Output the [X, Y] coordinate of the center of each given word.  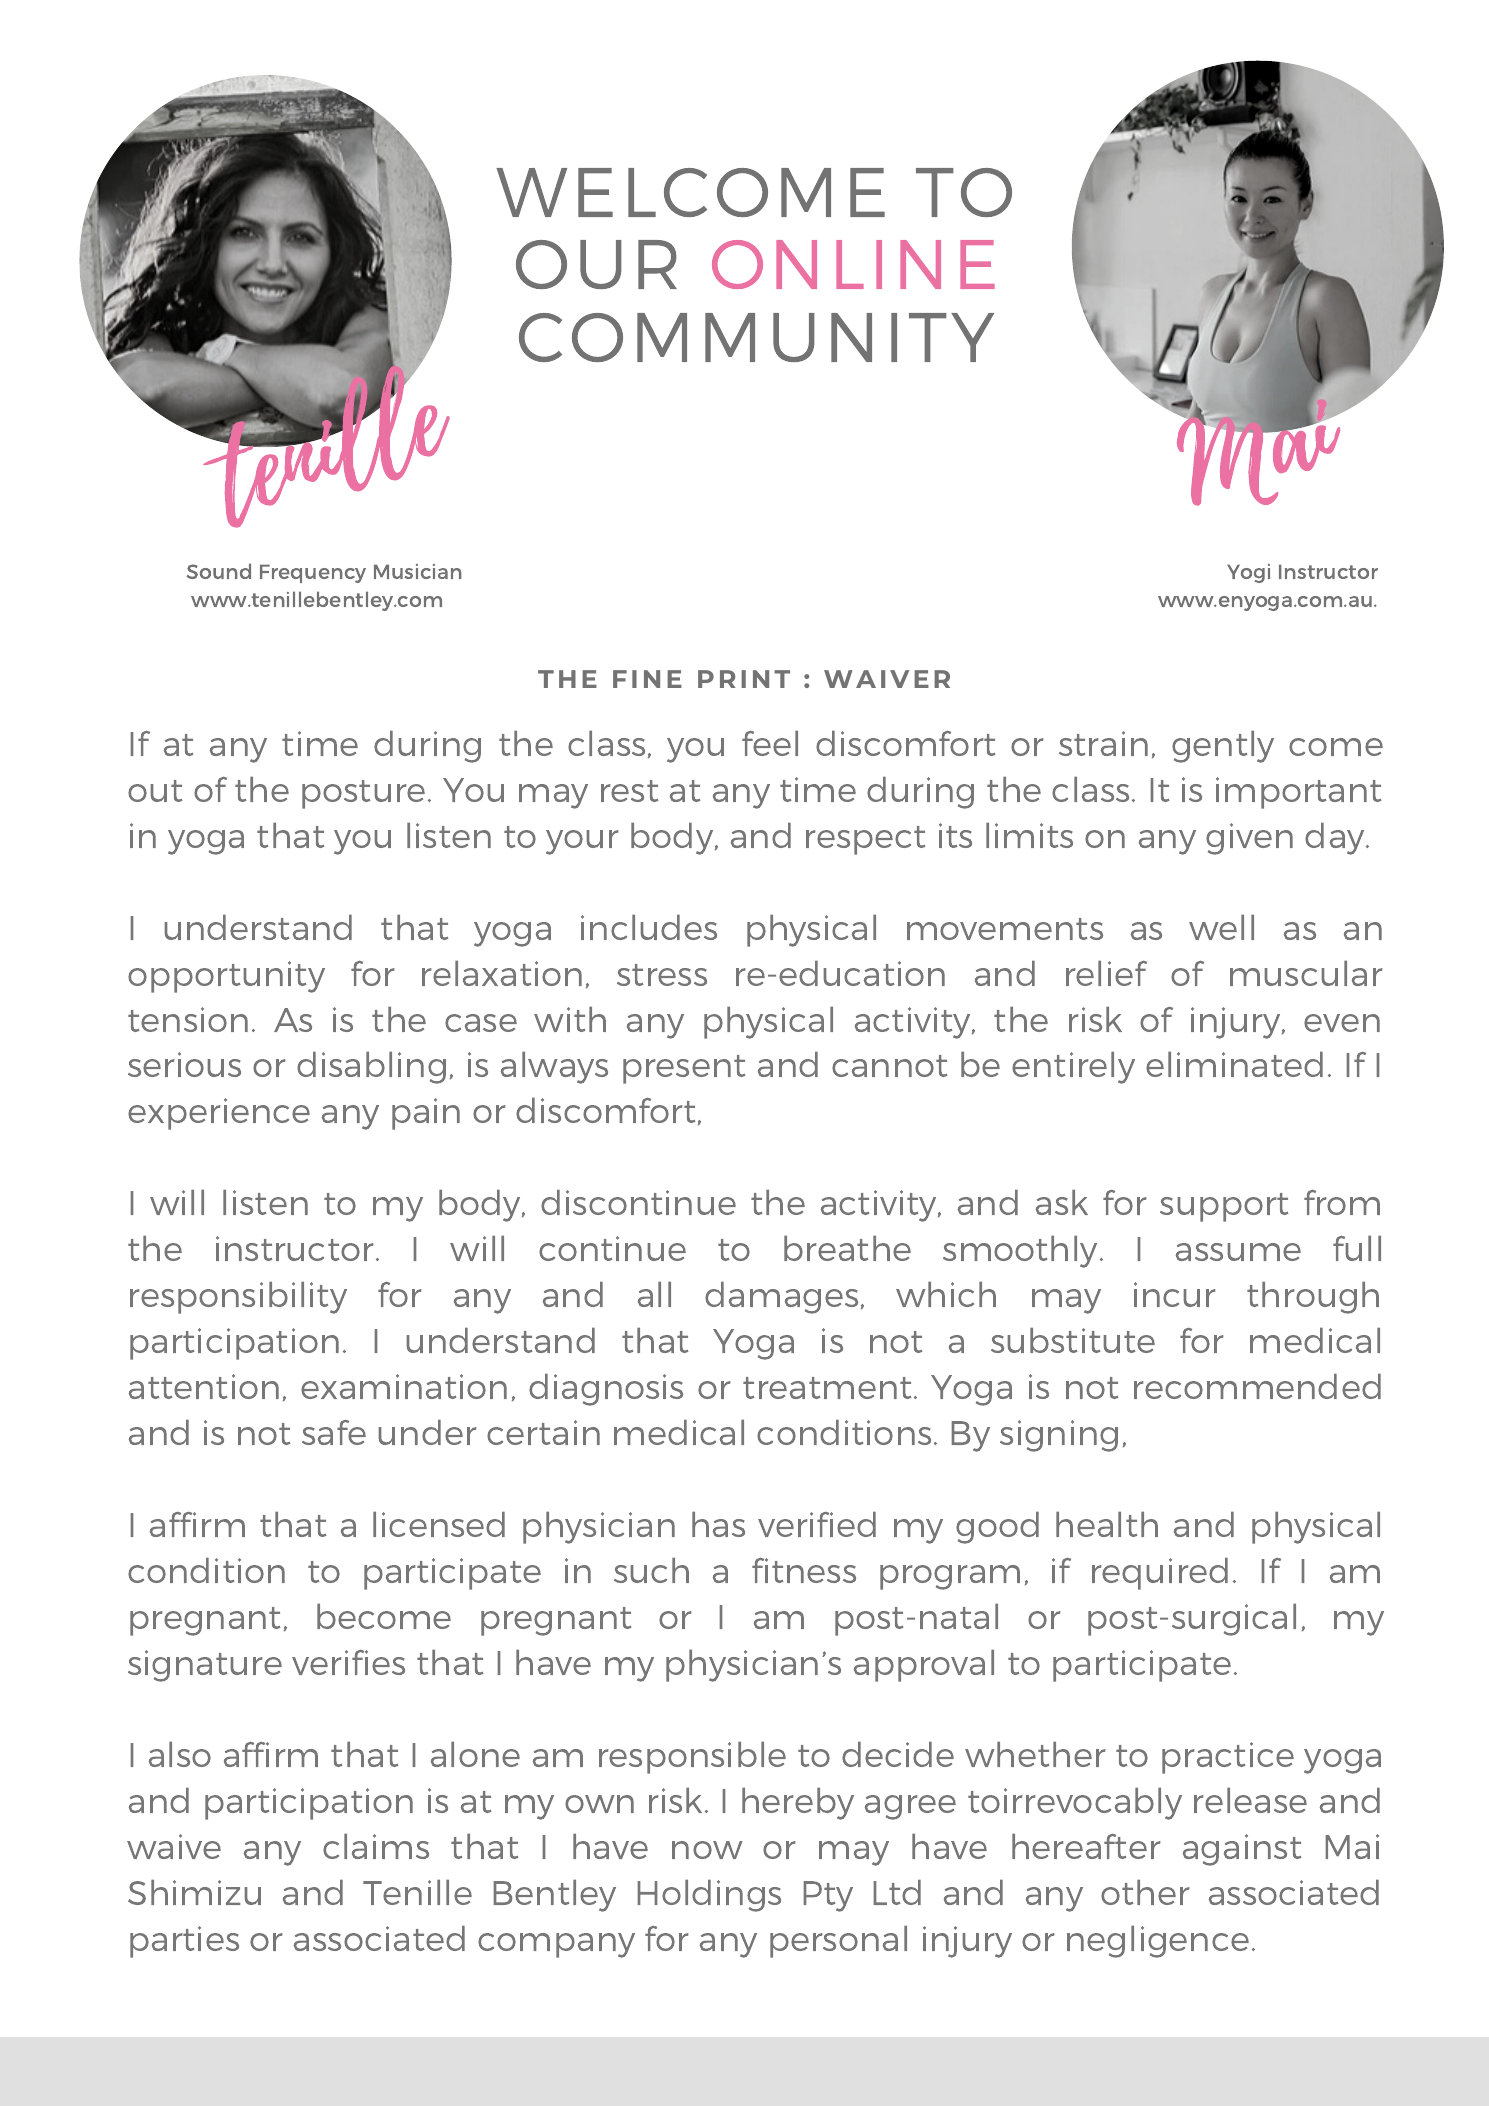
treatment [827, 1388]
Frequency [313, 573]
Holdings [709, 1896]
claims [376, 1846]
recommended [1257, 1386]
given [1249, 839]
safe [334, 1432]
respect [865, 840]
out [155, 791]
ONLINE [853, 264]
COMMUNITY [756, 338]
